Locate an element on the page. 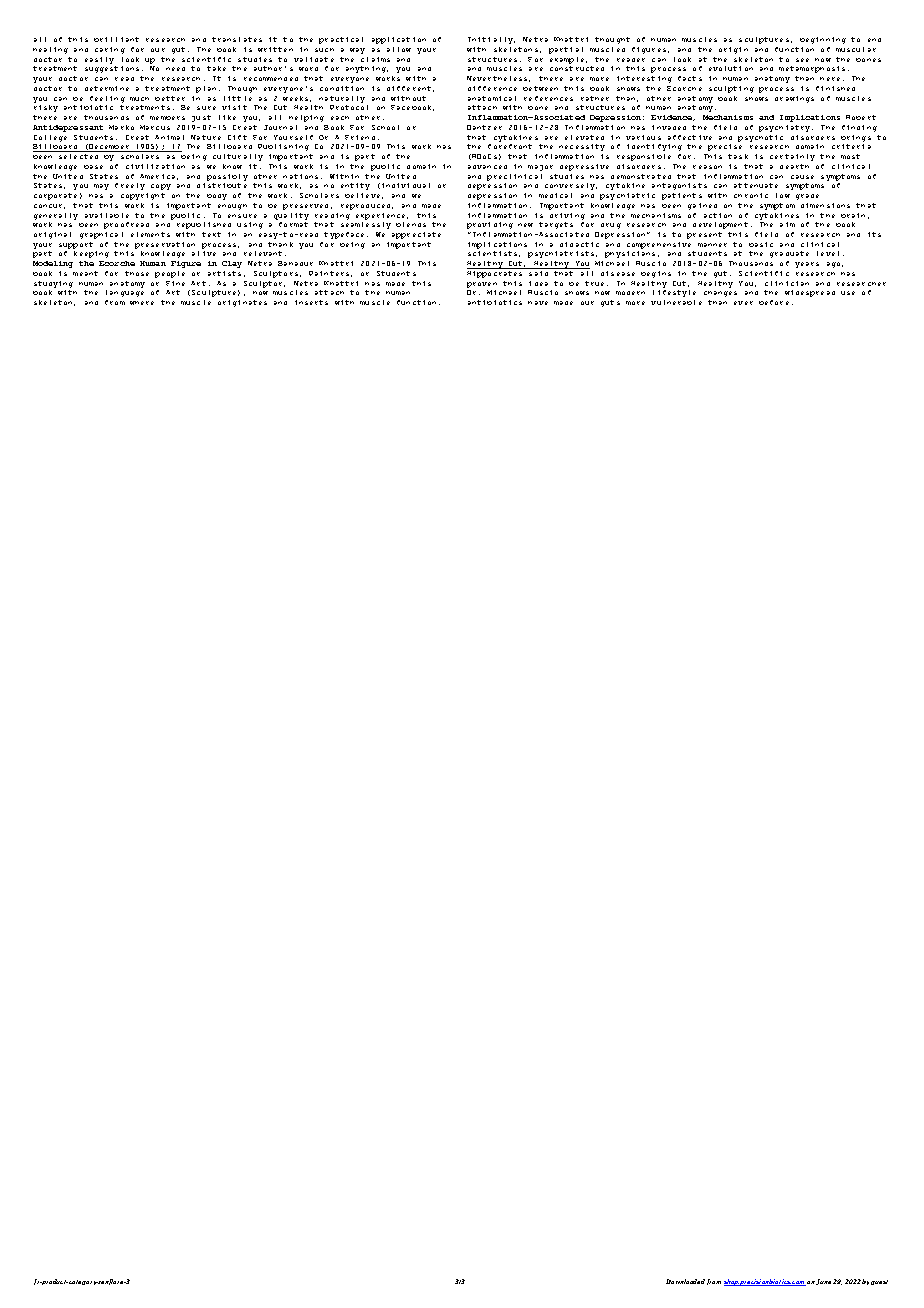 The image size is (924, 1308). lifestyle is located at coordinates (674, 293).
